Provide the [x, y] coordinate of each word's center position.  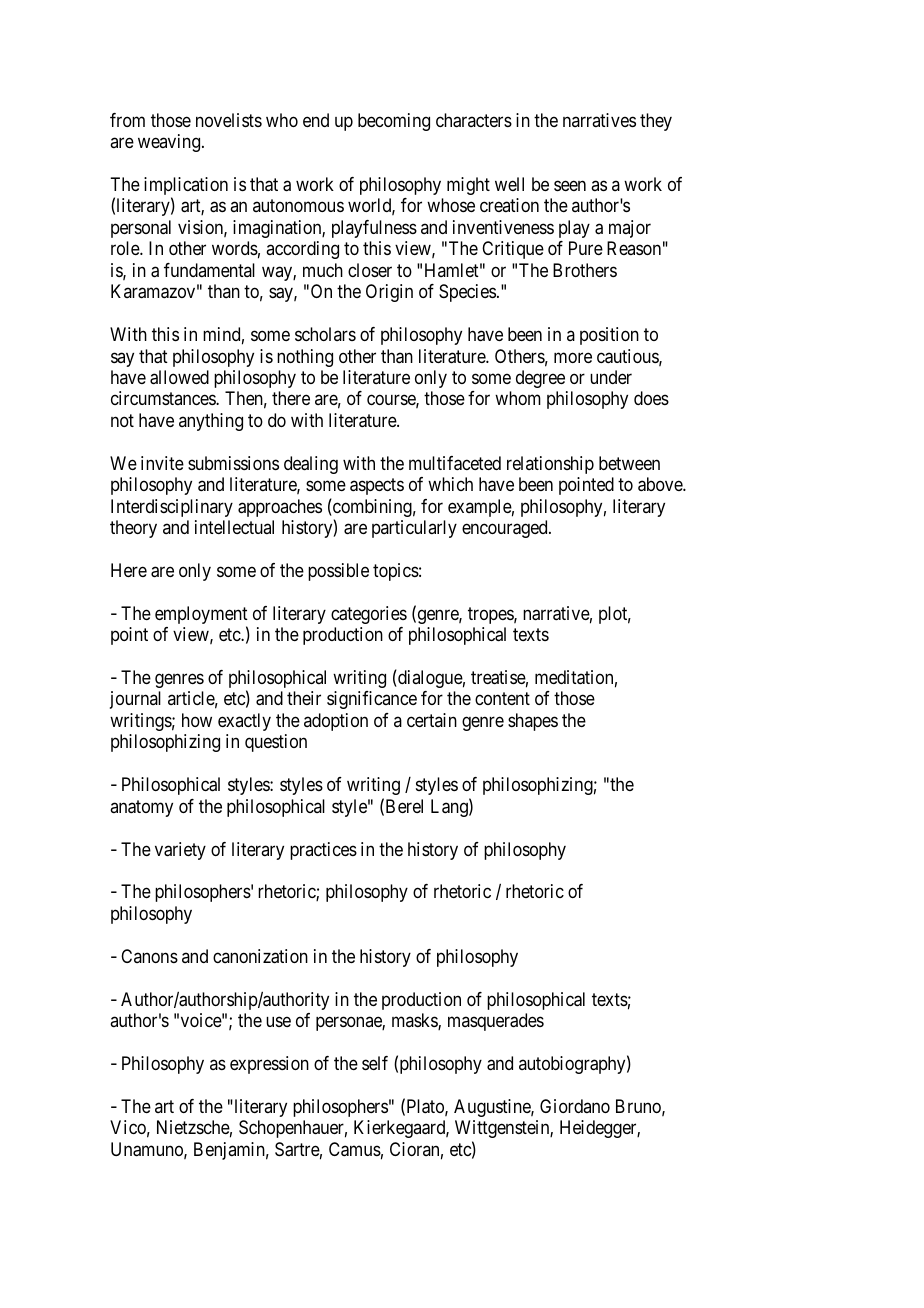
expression [269, 1065]
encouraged [506, 529]
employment [201, 616]
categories [369, 615]
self [375, 1063]
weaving [170, 143]
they [656, 122]
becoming [394, 122]
